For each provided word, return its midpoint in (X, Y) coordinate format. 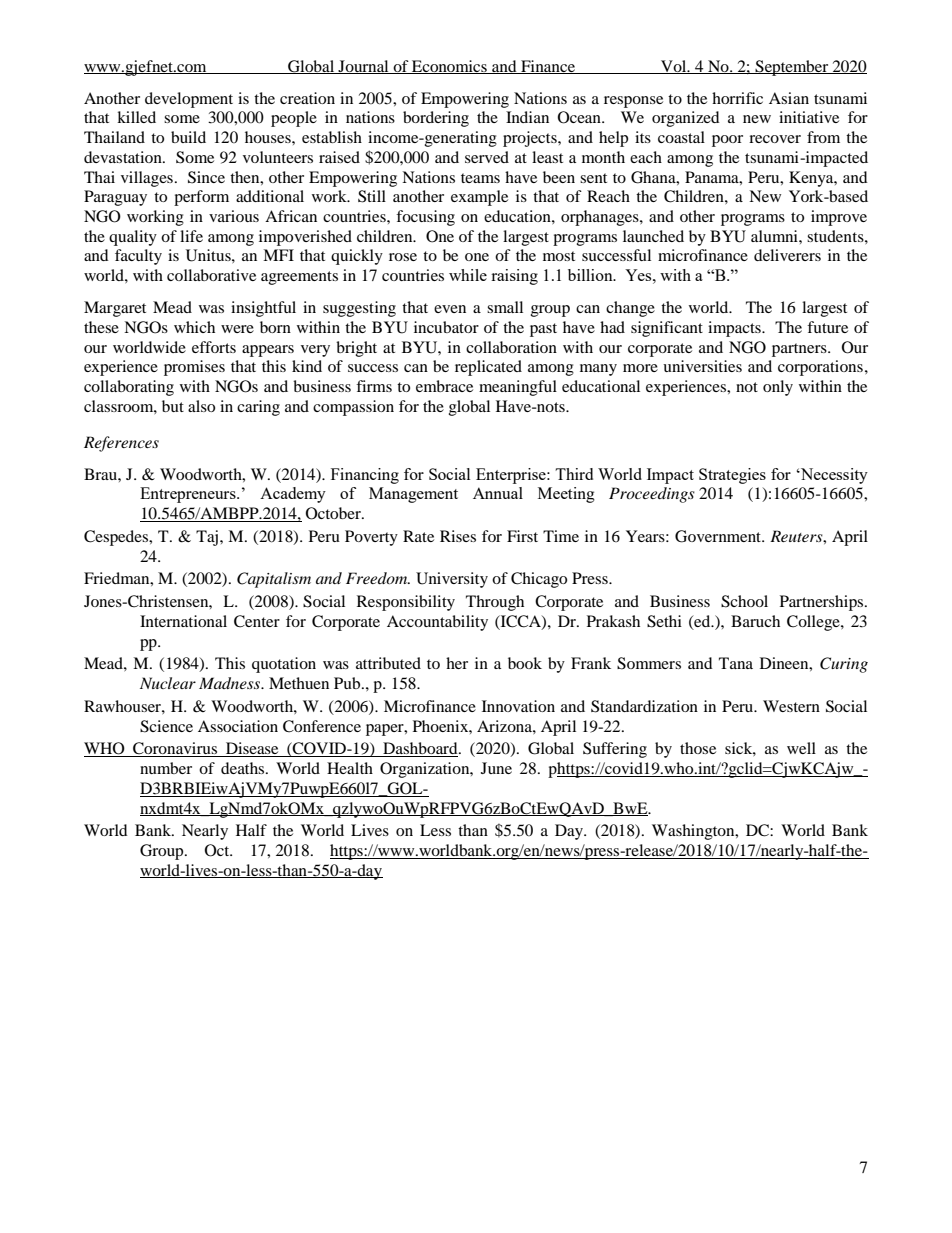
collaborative (211, 275)
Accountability (437, 623)
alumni (775, 236)
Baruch (755, 621)
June (496, 768)
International (183, 621)
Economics (449, 67)
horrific (737, 98)
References (121, 444)
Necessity (833, 476)
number (166, 768)
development (189, 100)
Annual (498, 493)
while (468, 275)
